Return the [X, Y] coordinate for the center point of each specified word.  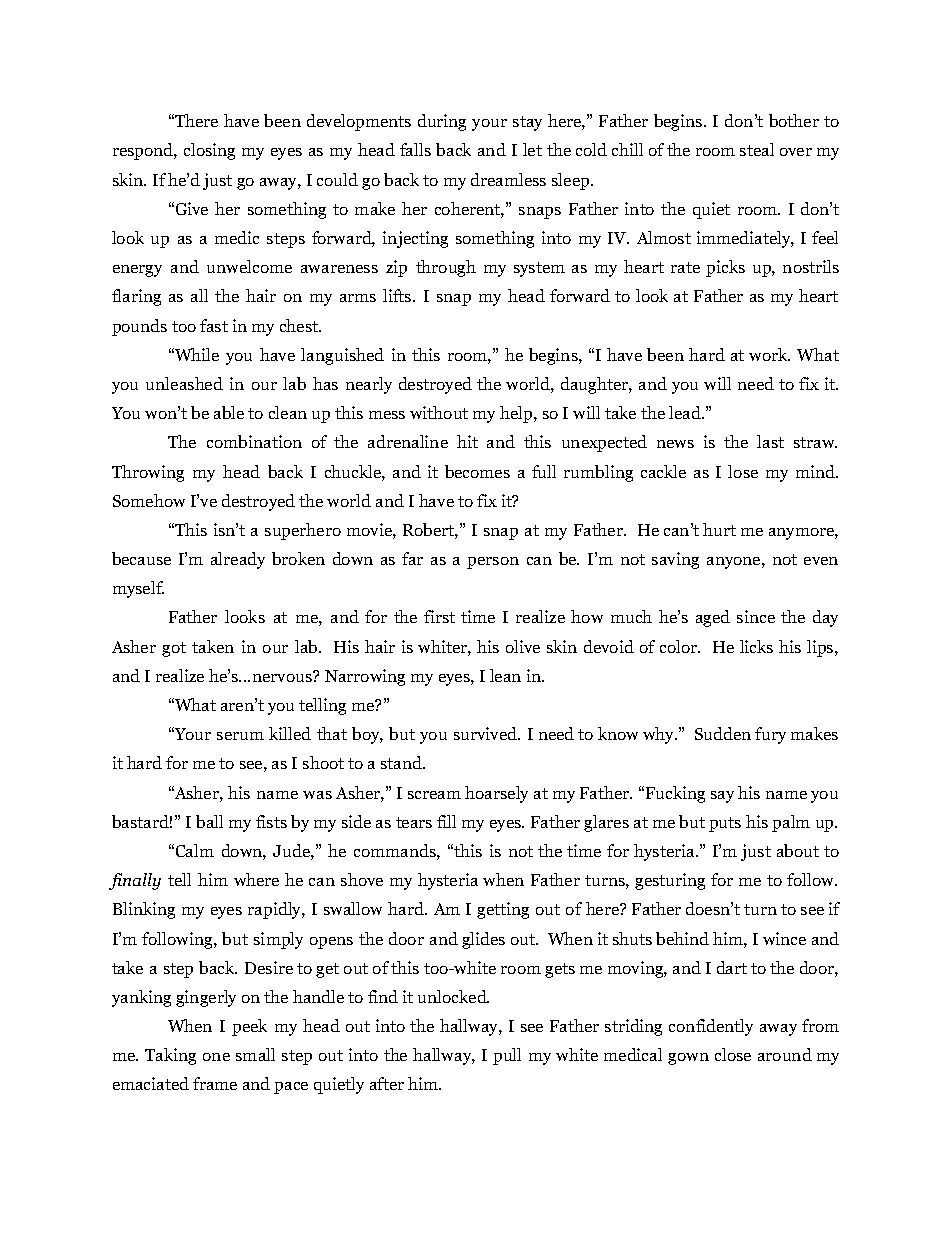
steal [757, 149]
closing [209, 151]
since [756, 616]
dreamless [508, 179]
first [439, 616]
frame [215, 1083]
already [238, 560]
